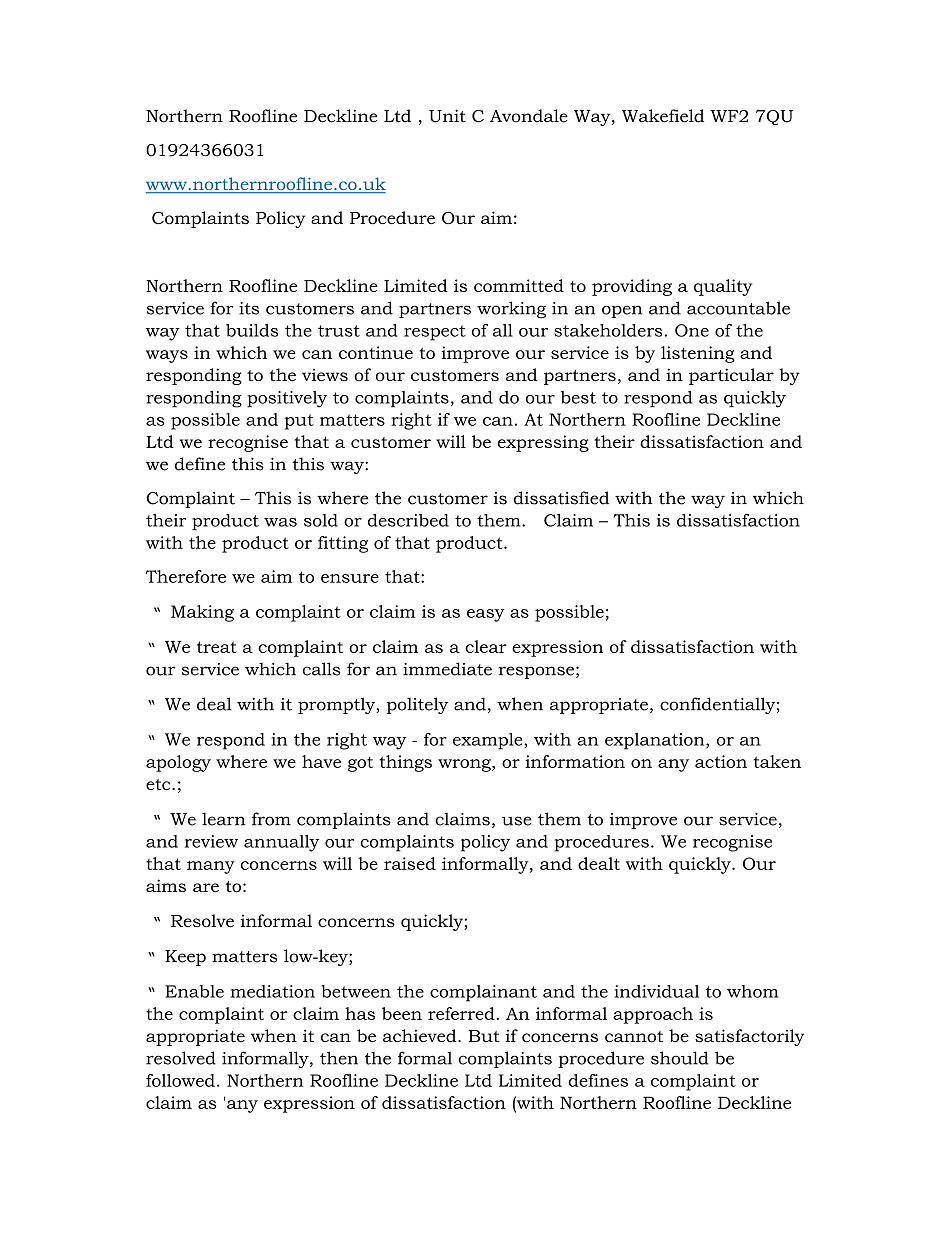 This screenshot has width=952, height=1233. Describe the element at coordinates (447, 116) in the screenshot. I see `Unit` at that location.
